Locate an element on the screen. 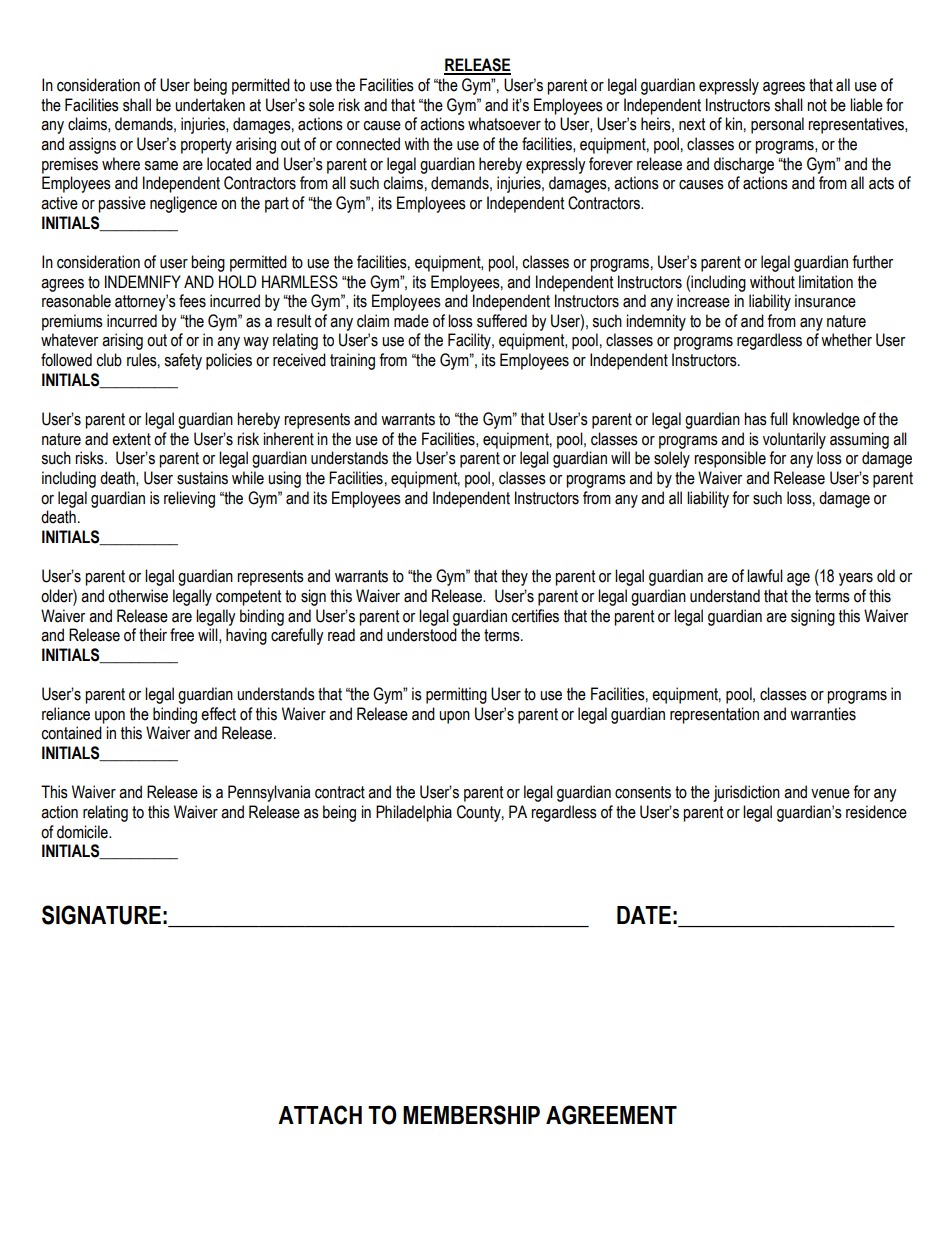  safety is located at coordinates (183, 361).
